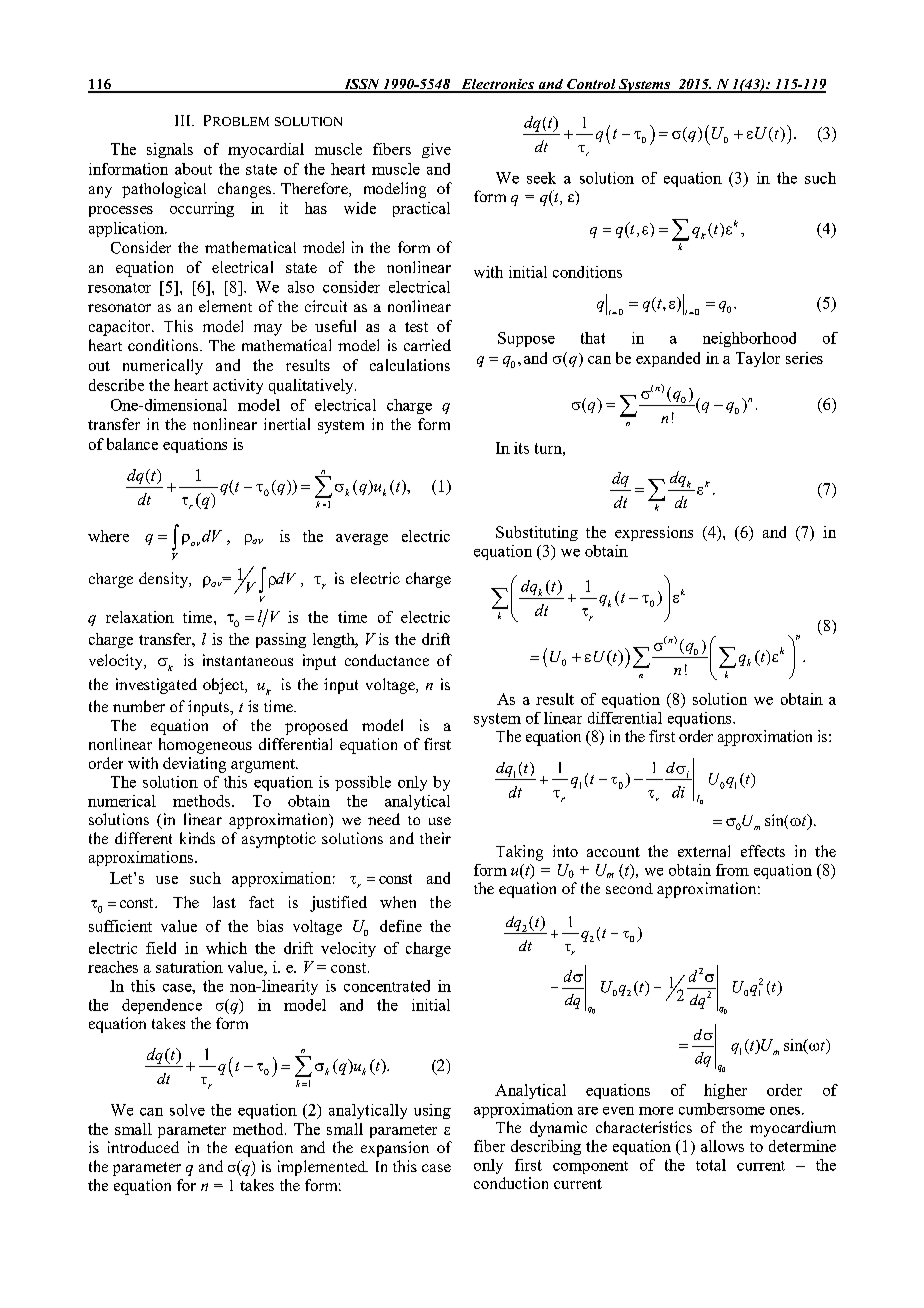 The width and height of the page is (924, 1308). I want to click on kinds, so click(197, 838).
